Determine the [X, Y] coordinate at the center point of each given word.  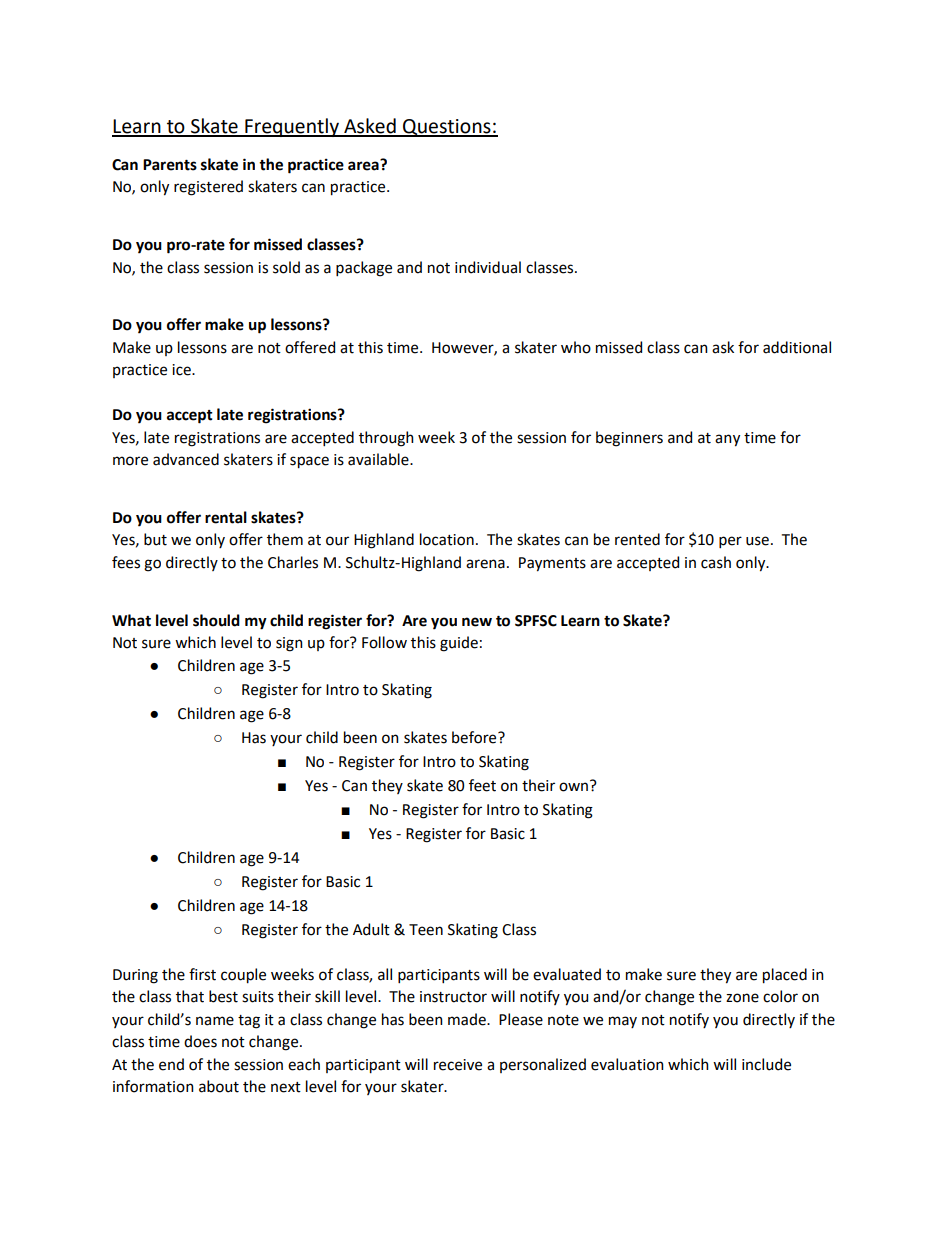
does [200, 1041]
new [477, 622]
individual [488, 267]
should [216, 620]
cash [716, 562]
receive [458, 1065]
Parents [170, 165]
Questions [447, 128]
